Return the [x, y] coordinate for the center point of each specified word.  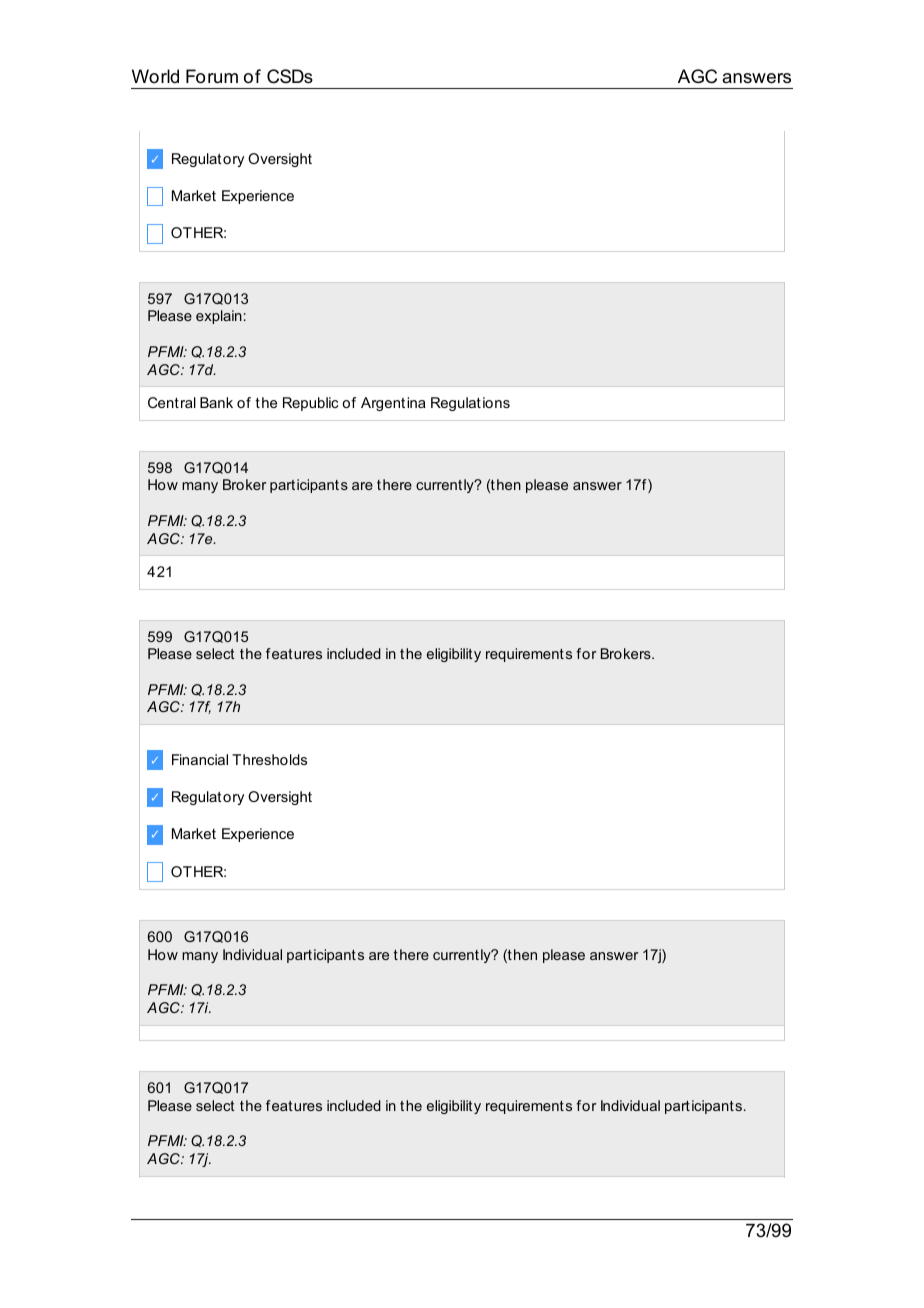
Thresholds [269, 759]
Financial [200, 759]
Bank [216, 402]
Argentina [393, 404]
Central [172, 402]
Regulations [470, 404]
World [155, 76]
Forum [212, 76]
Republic [310, 404]
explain [219, 317]
